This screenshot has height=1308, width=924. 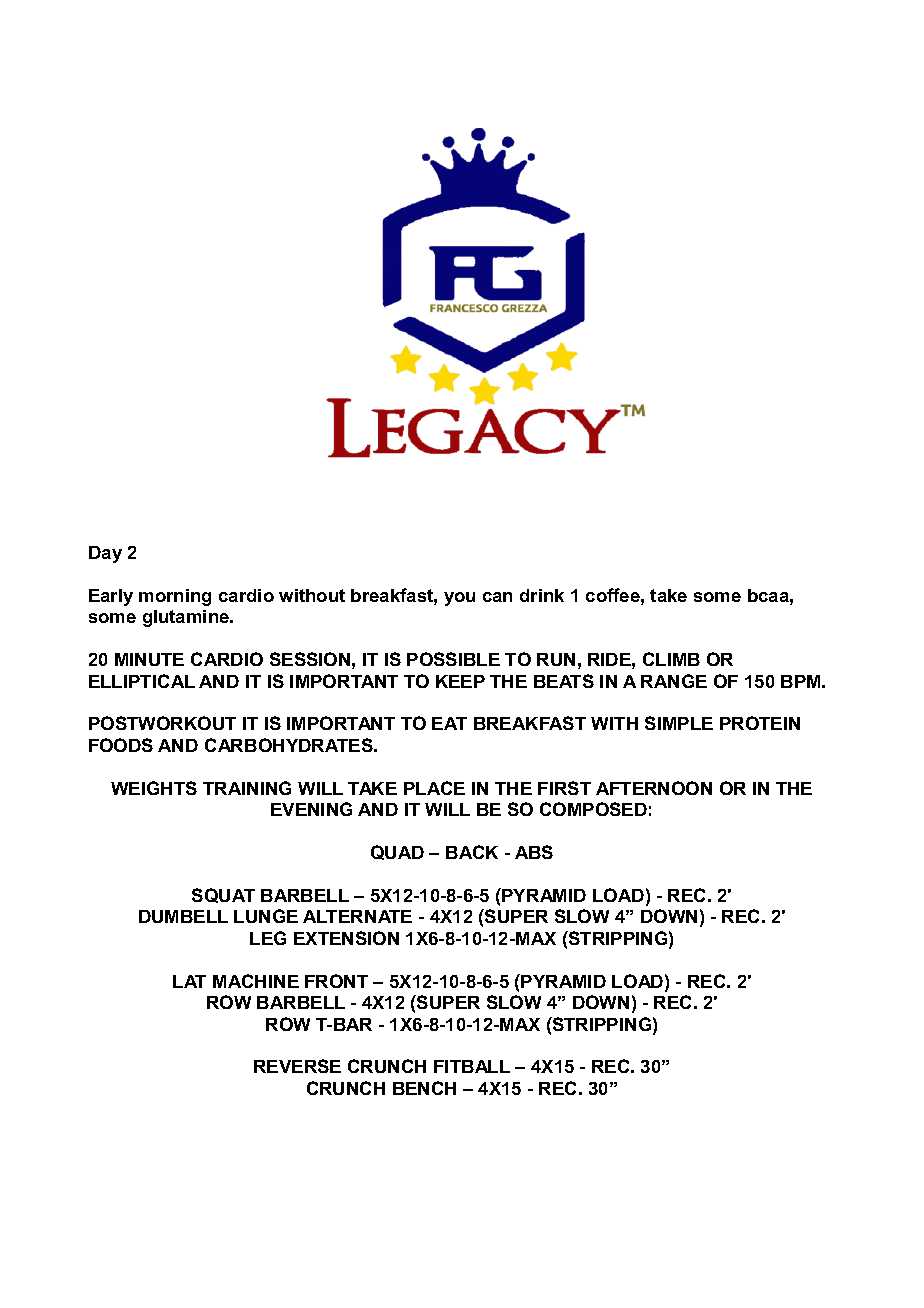 What do you see at coordinates (175, 597) in the screenshot?
I see `morning` at bounding box center [175, 597].
